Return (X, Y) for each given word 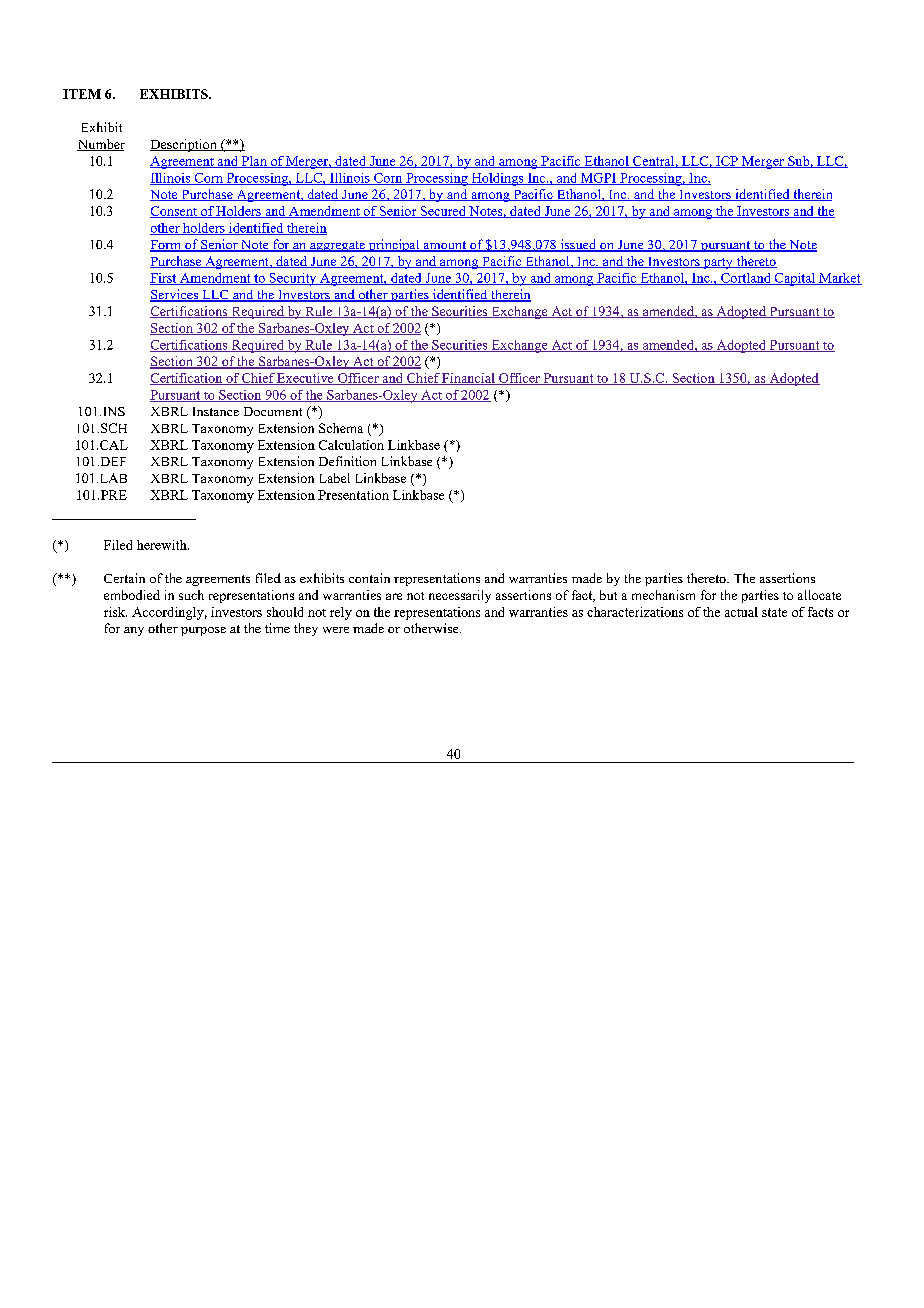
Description (184, 145)
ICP (727, 162)
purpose (203, 631)
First (164, 279)
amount (445, 246)
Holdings (497, 179)
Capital (795, 279)
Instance (216, 411)
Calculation (351, 445)
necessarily (460, 596)
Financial (468, 379)
